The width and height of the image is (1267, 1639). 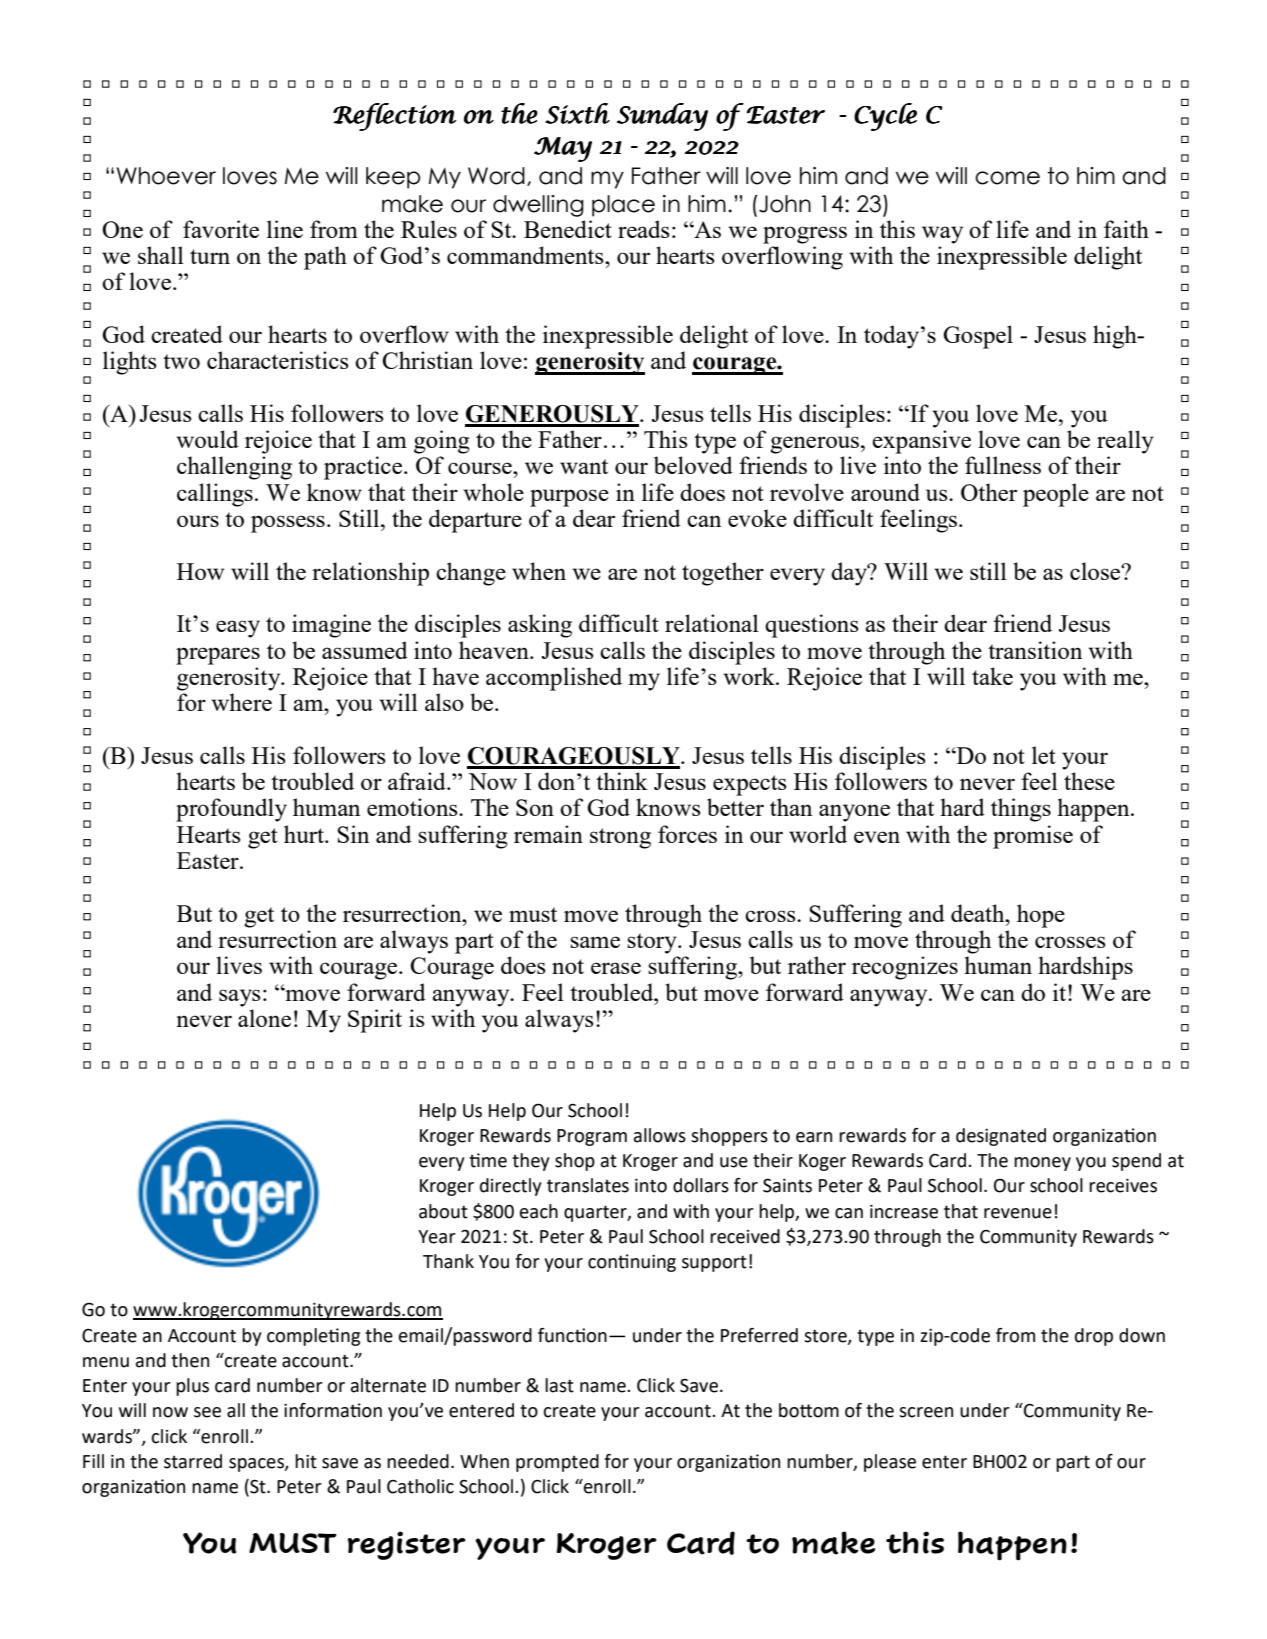 What do you see at coordinates (1007, 178) in the image?
I see `come` at bounding box center [1007, 178].
